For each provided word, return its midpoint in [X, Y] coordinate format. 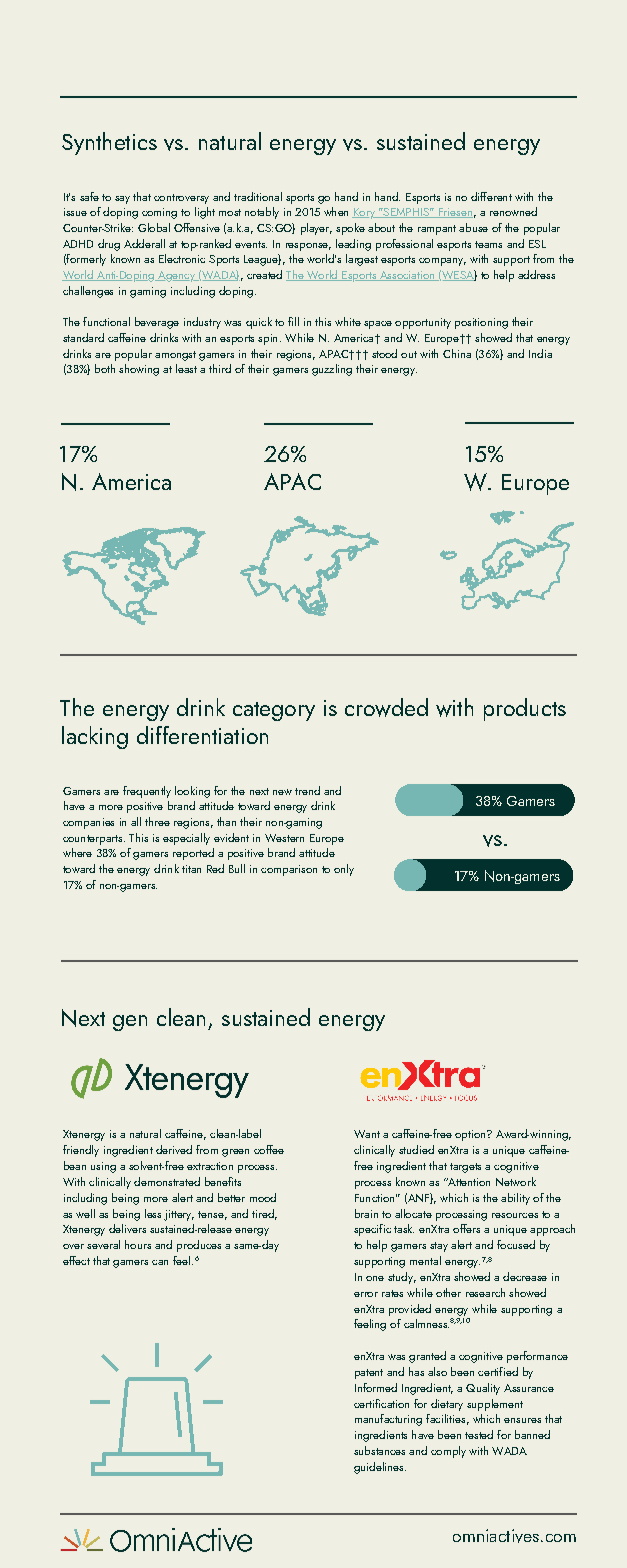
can [160, 1262]
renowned [513, 211]
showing [139, 370]
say [122, 200]
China [457, 353]
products [525, 709]
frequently [147, 792]
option [471, 1135]
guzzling [332, 370]
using [103, 1167]
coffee [269, 1149]
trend [307, 790]
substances [379, 1450]
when [336, 211]
